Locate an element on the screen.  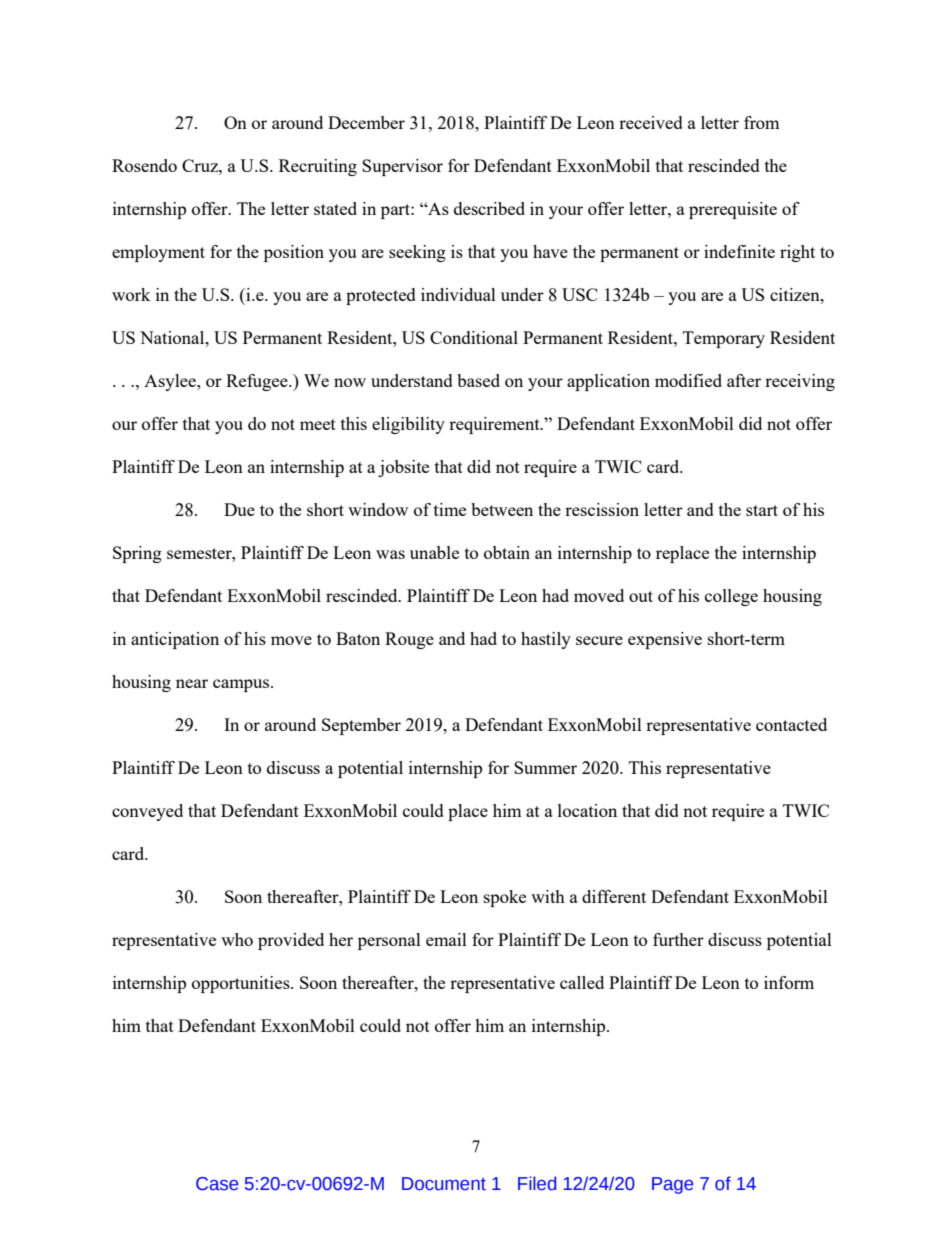
start is located at coordinates (762, 510).
